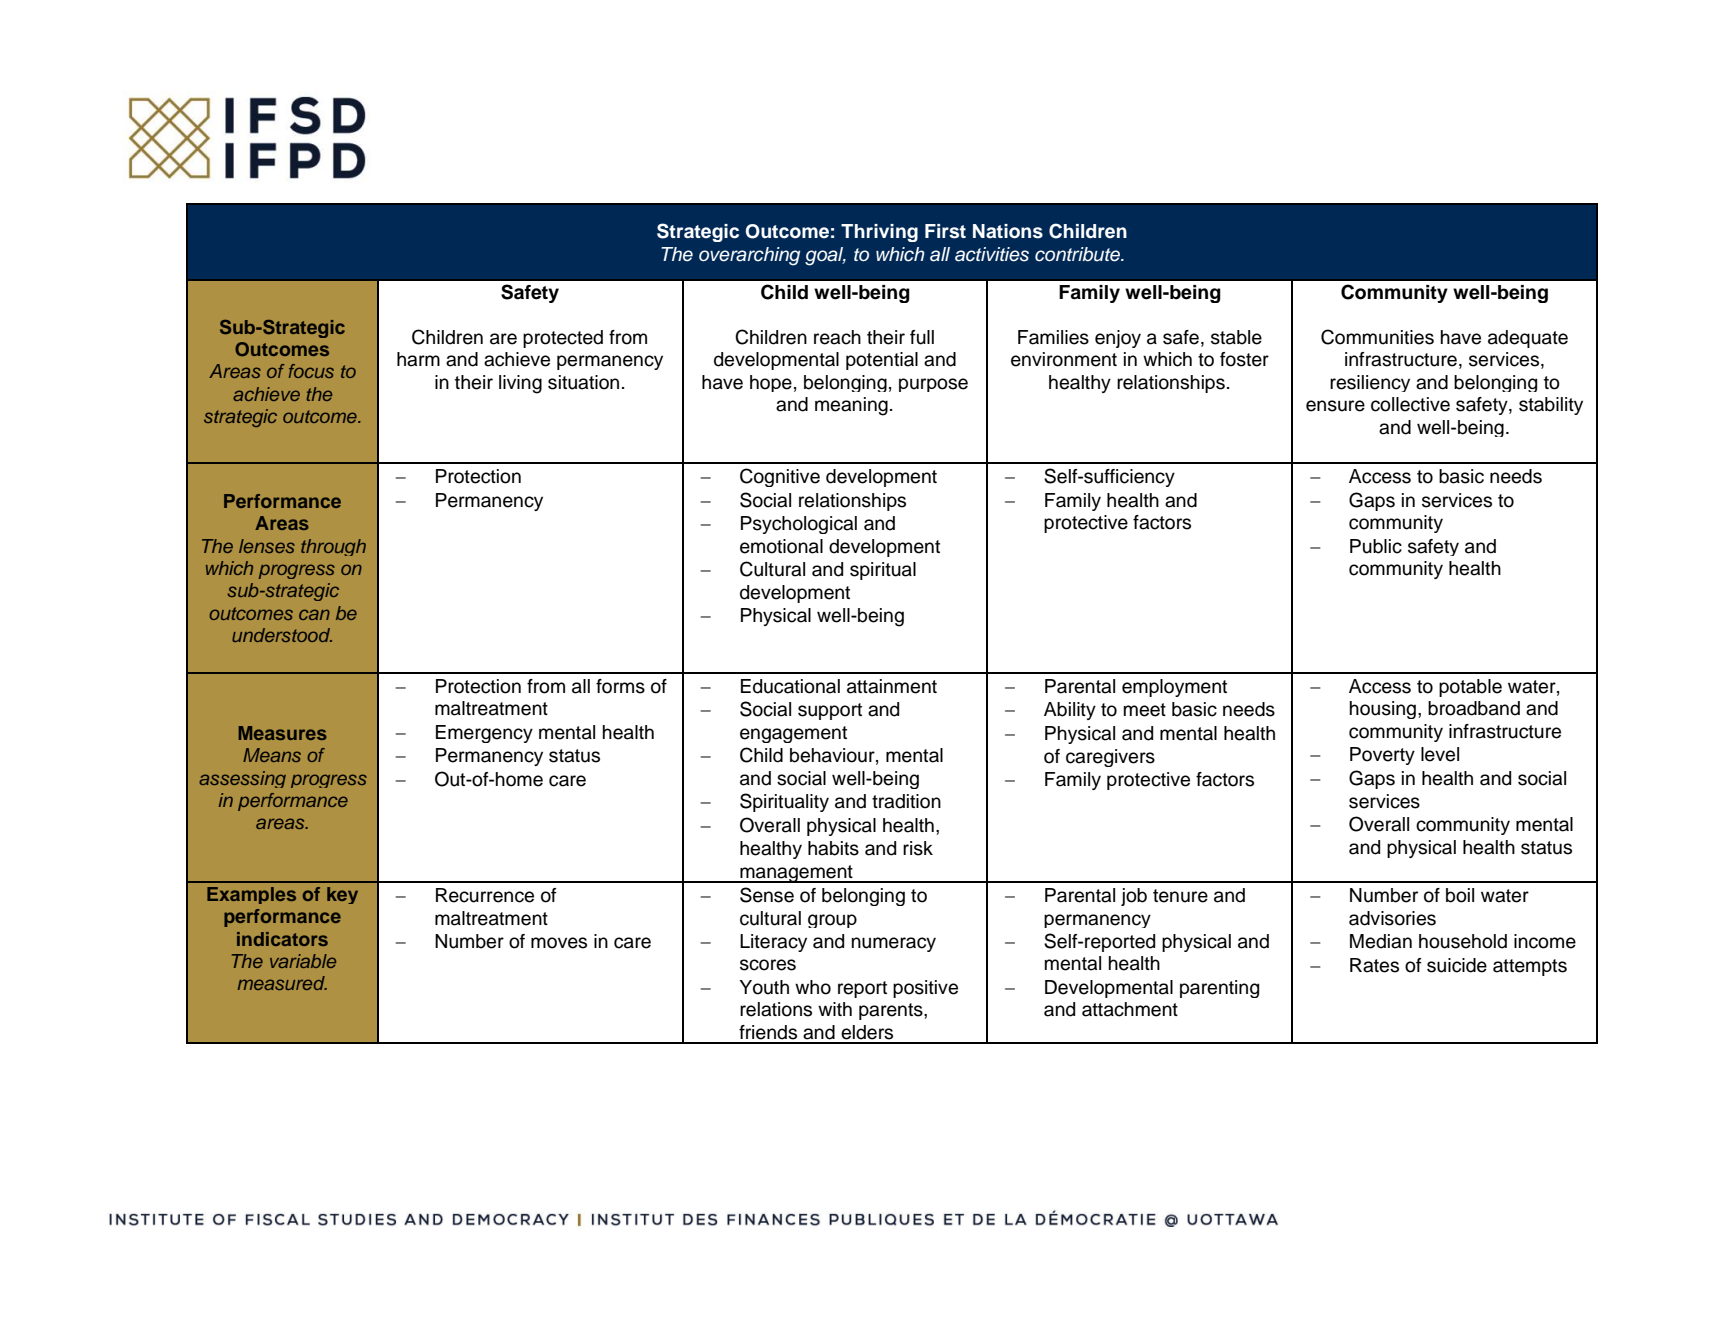 This image has height=1323, width=1713. Describe the element at coordinates (1374, 965) in the image. I see `Rates` at that location.
